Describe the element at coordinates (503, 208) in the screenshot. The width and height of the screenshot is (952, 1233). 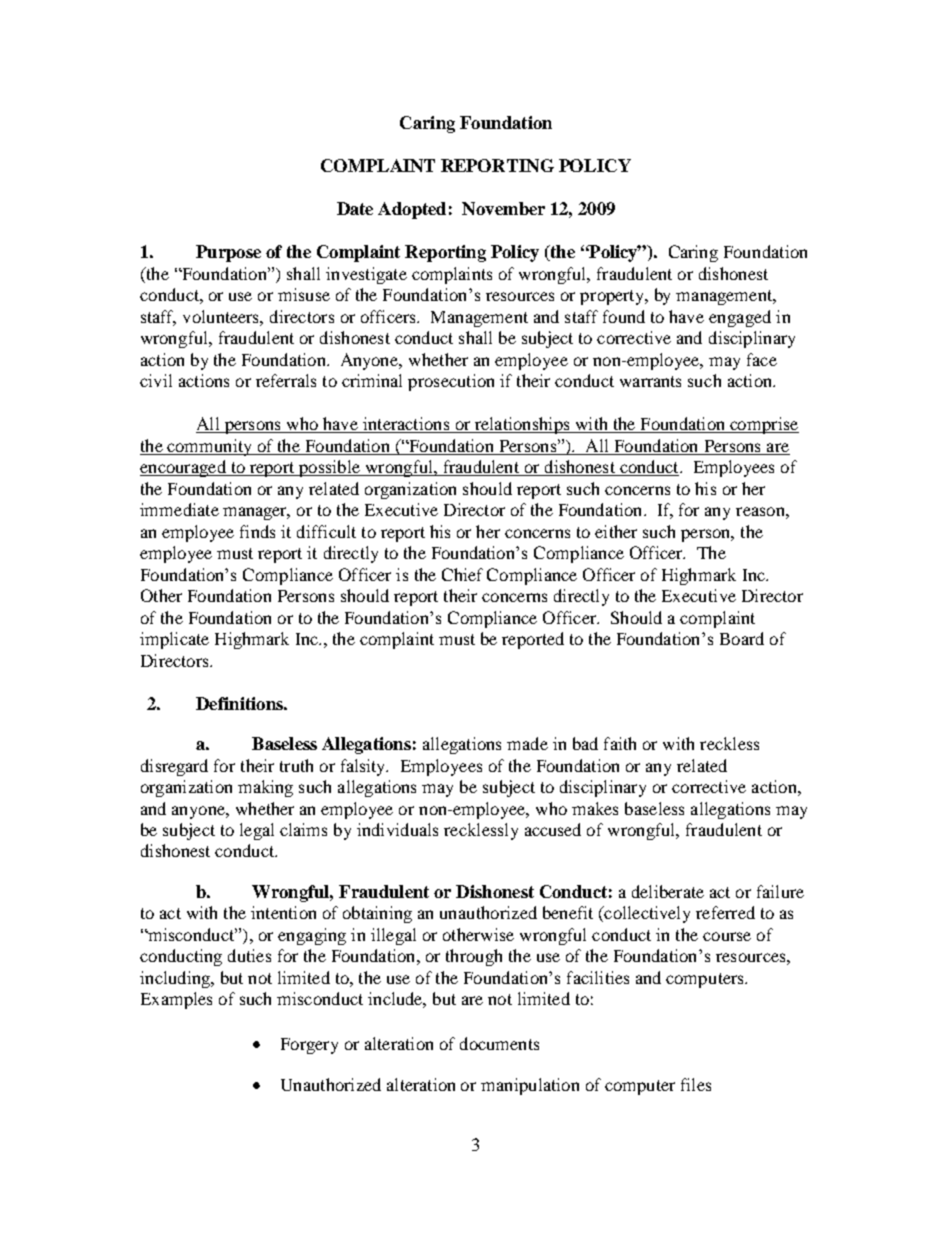
I see `November` at that location.
